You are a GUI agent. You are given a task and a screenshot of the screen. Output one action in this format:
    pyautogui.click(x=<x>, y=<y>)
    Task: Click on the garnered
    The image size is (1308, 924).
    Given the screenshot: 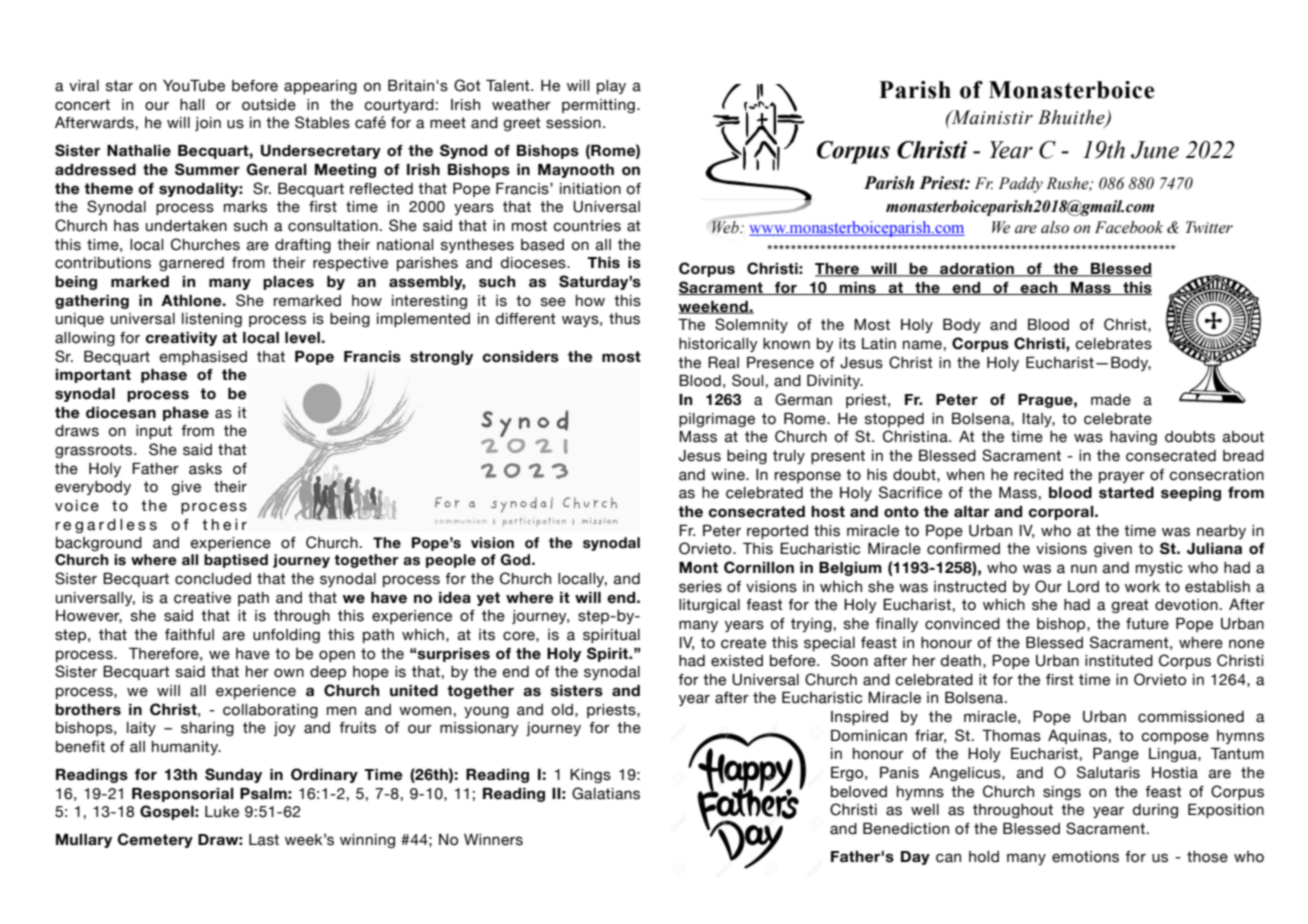 What is the action you would take?
    pyautogui.click(x=191, y=264)
